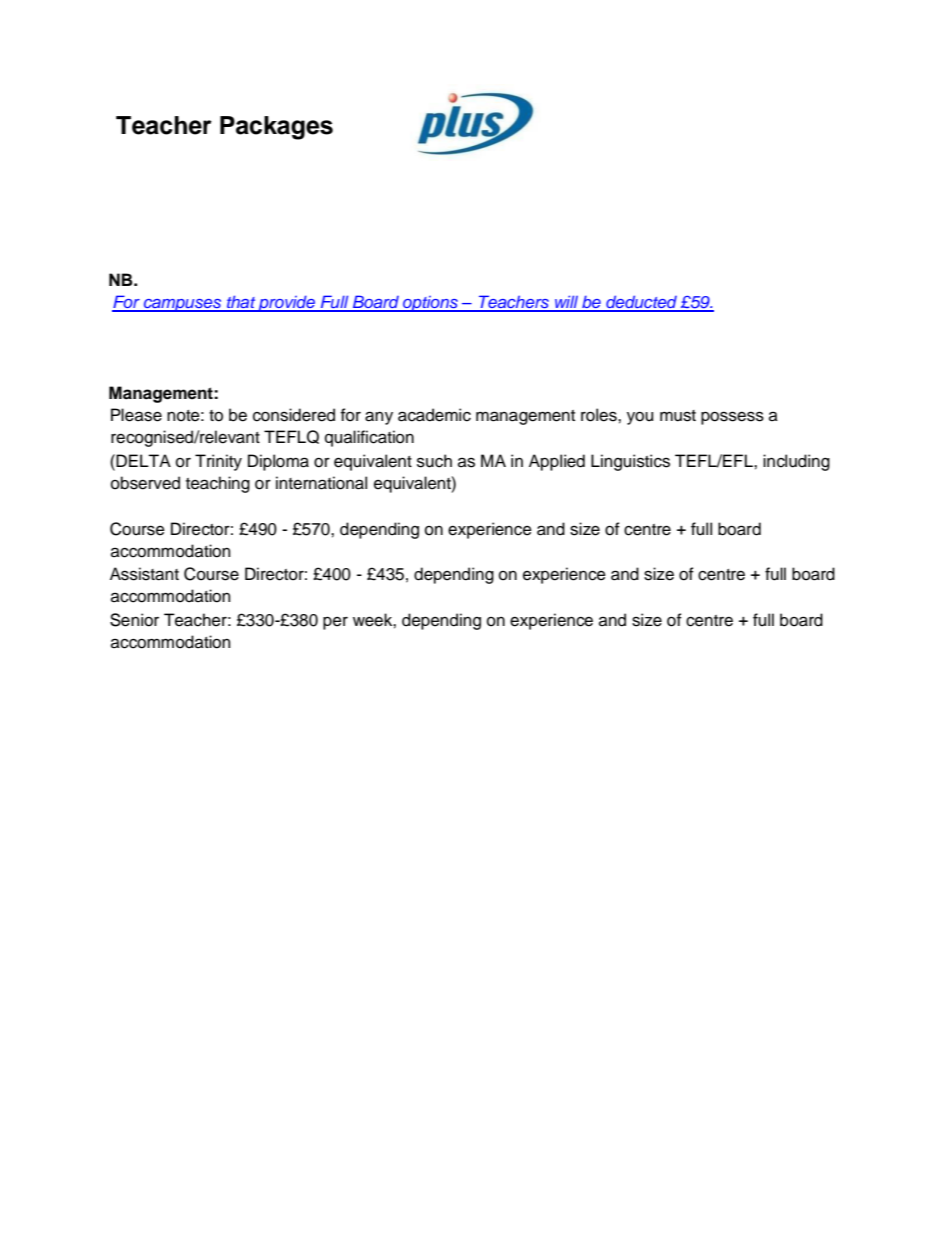 This screenshot has width=952, height=1233. What do you see at coordinates (678, 416) in the screenshot?
I see `must` at bounding box center [678, 416].
